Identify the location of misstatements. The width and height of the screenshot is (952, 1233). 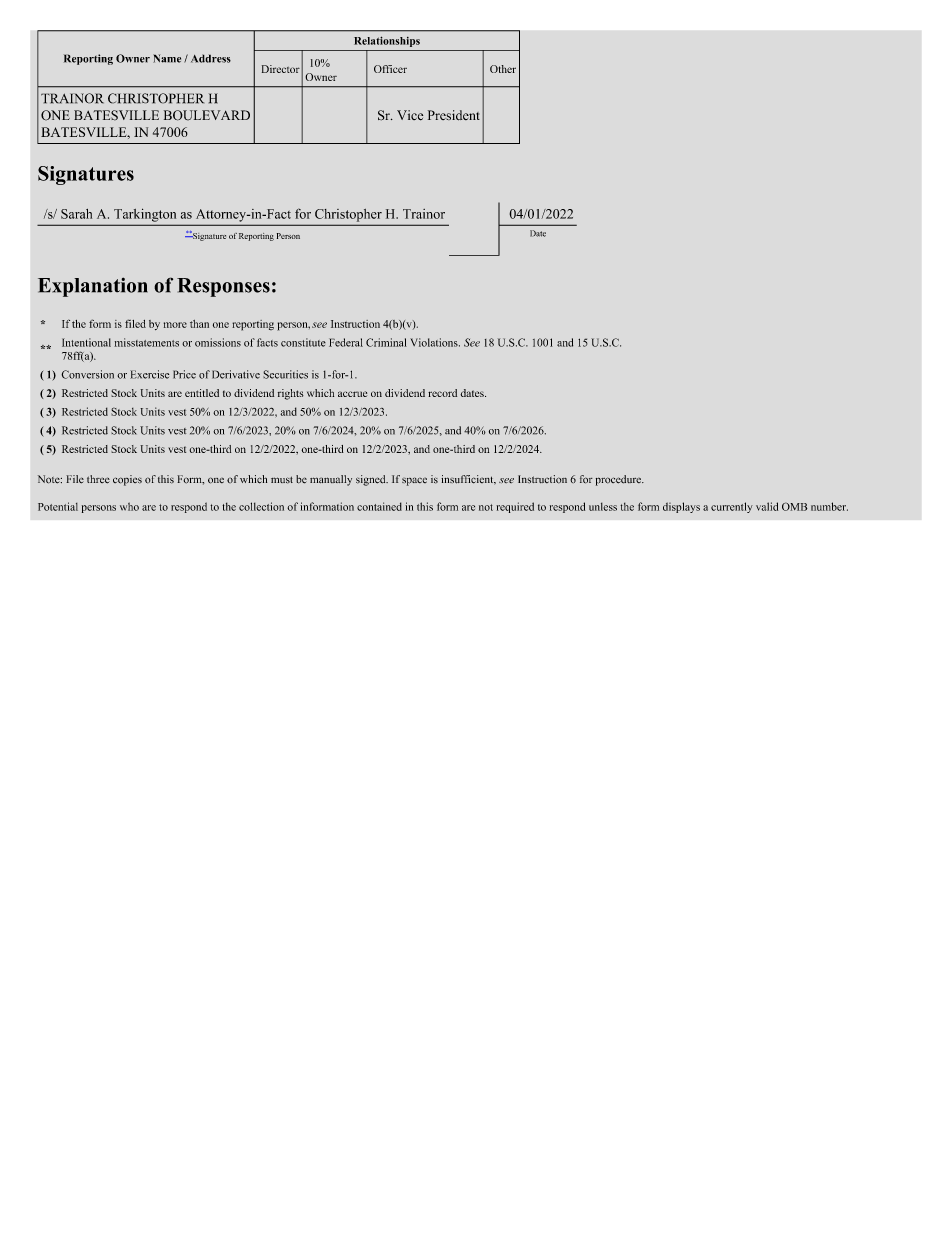
(146, 342).
